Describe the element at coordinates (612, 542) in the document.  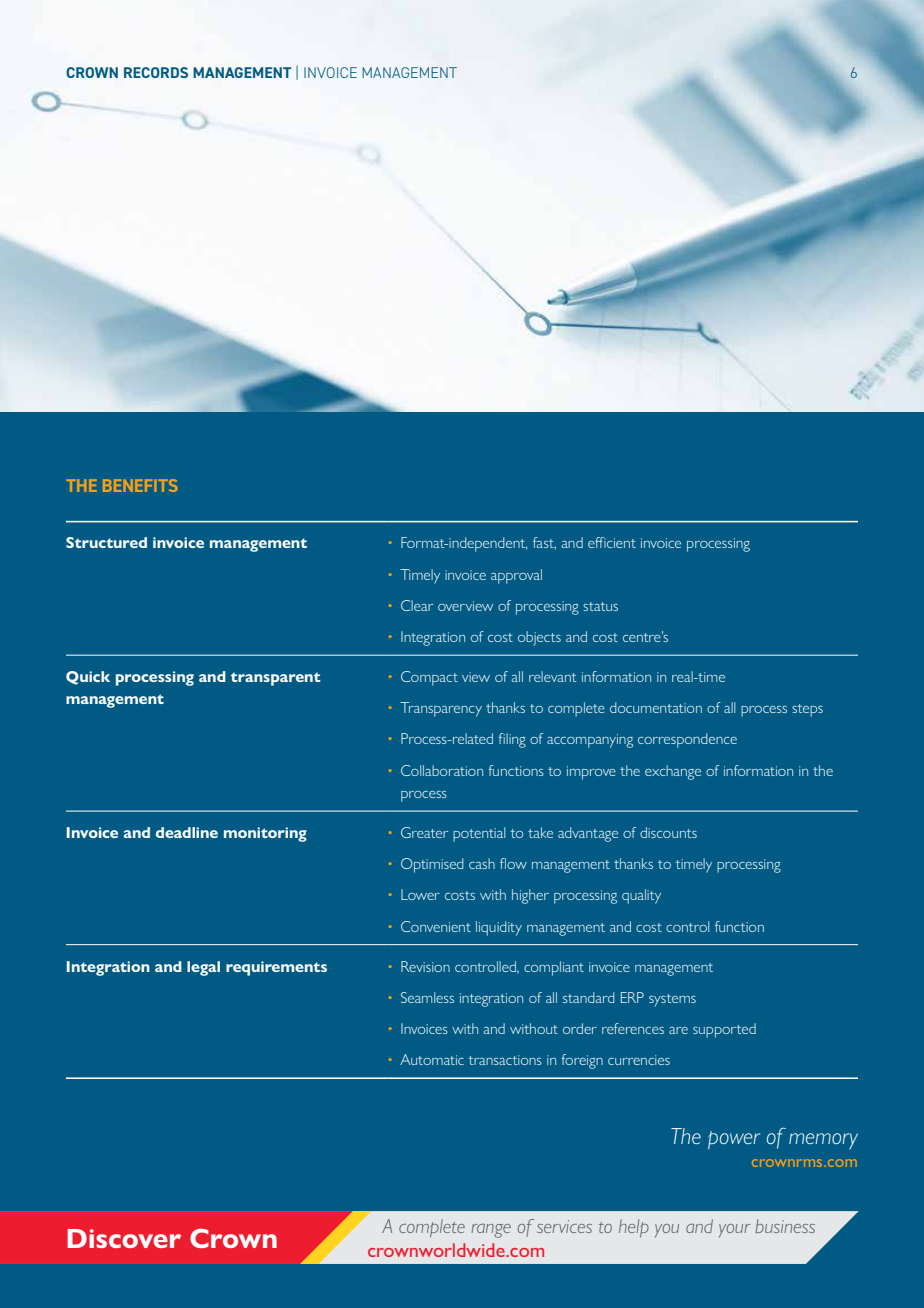
I see `efficient` at that location.
